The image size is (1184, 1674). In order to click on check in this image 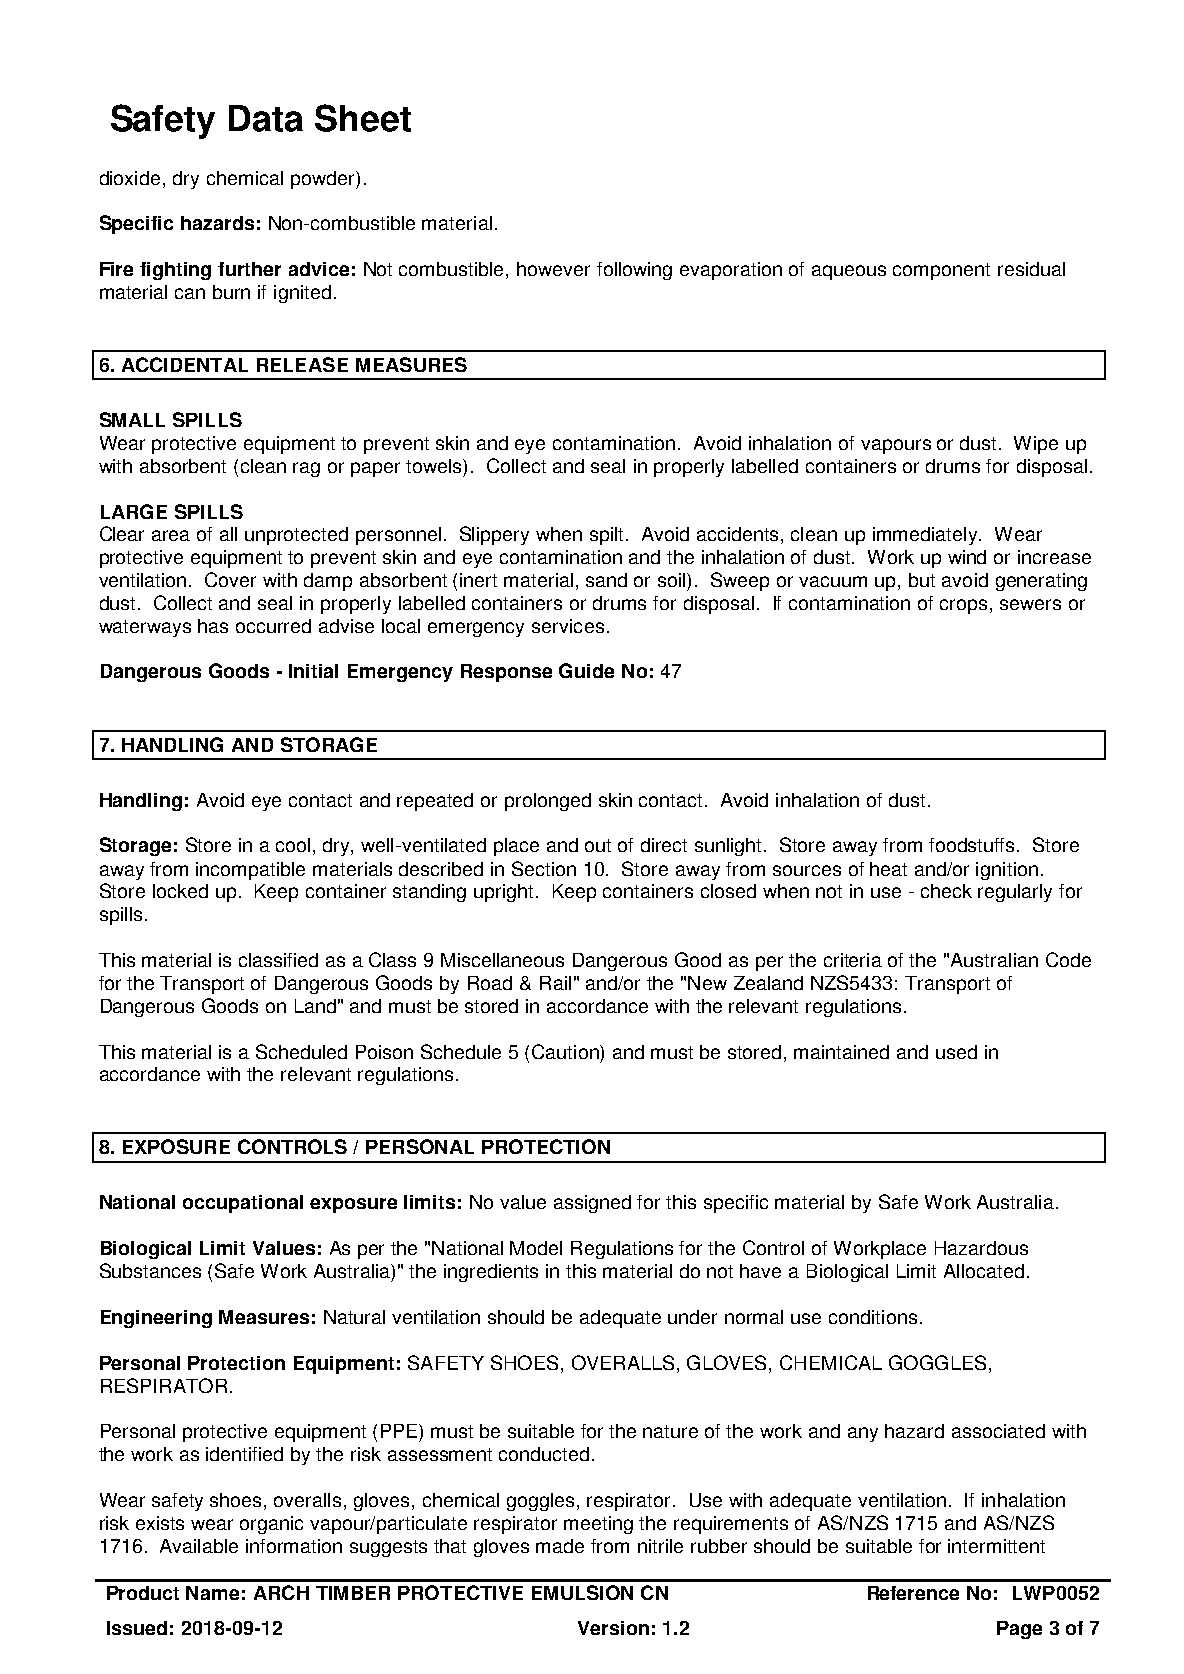, I will do `click(946, 891)`.
